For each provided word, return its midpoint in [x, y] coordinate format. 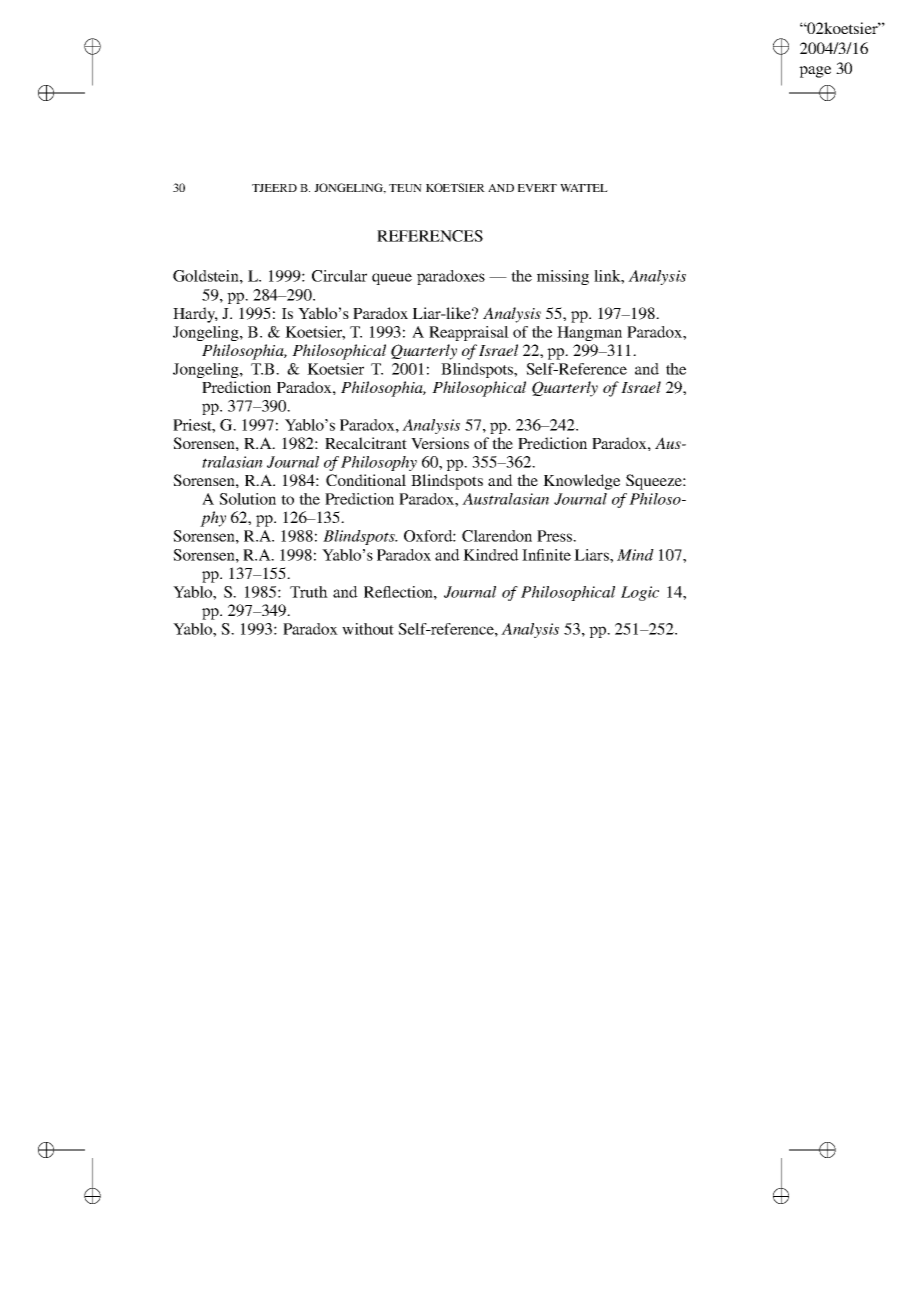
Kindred [491, 555]
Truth [309, 592]
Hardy [195, 315]
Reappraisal [469, 333]
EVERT [537, 188]
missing [563, 277]
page [815, 72]
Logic [640, 593]
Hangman [589, 333]
